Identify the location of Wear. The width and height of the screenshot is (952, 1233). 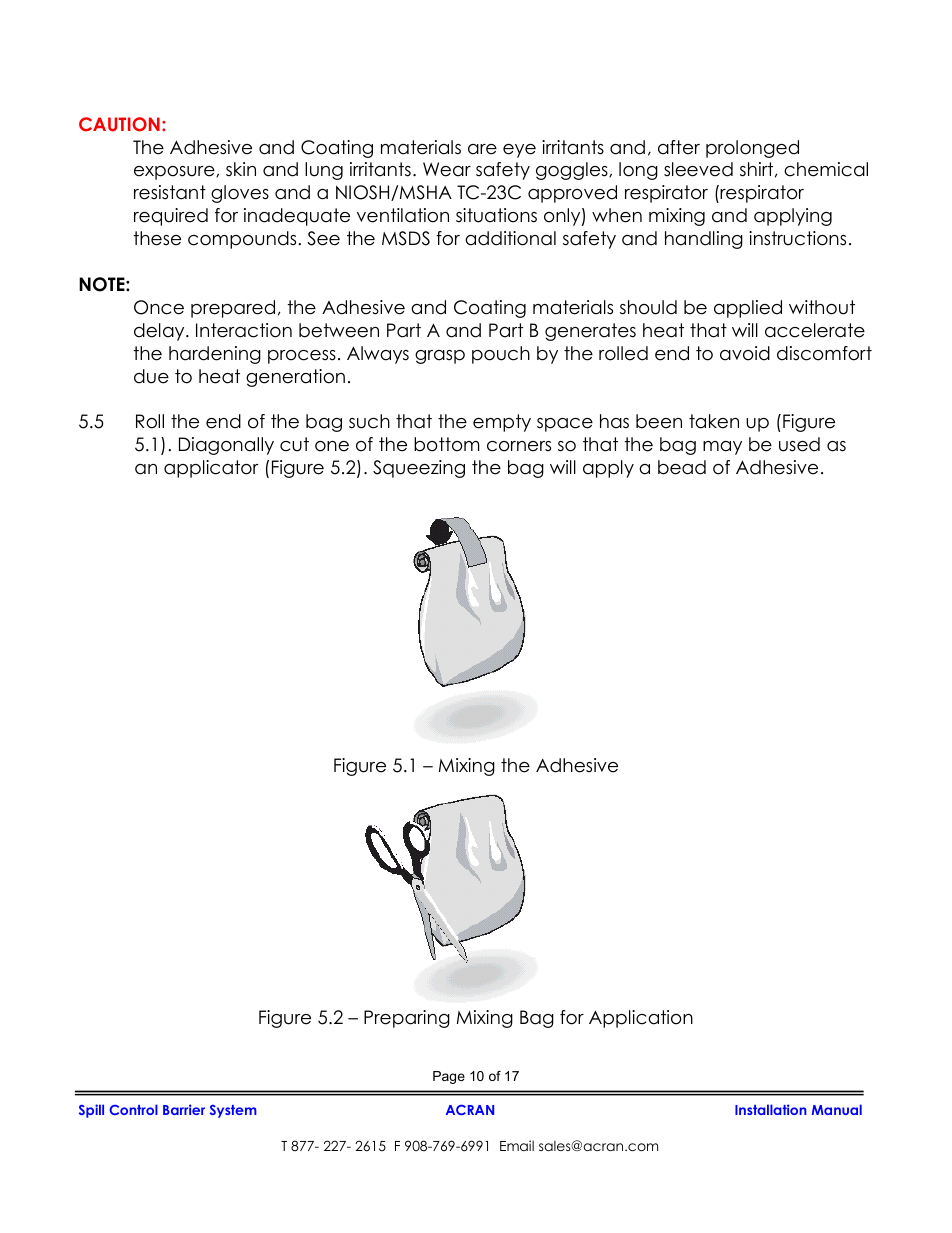
(447, 169).
